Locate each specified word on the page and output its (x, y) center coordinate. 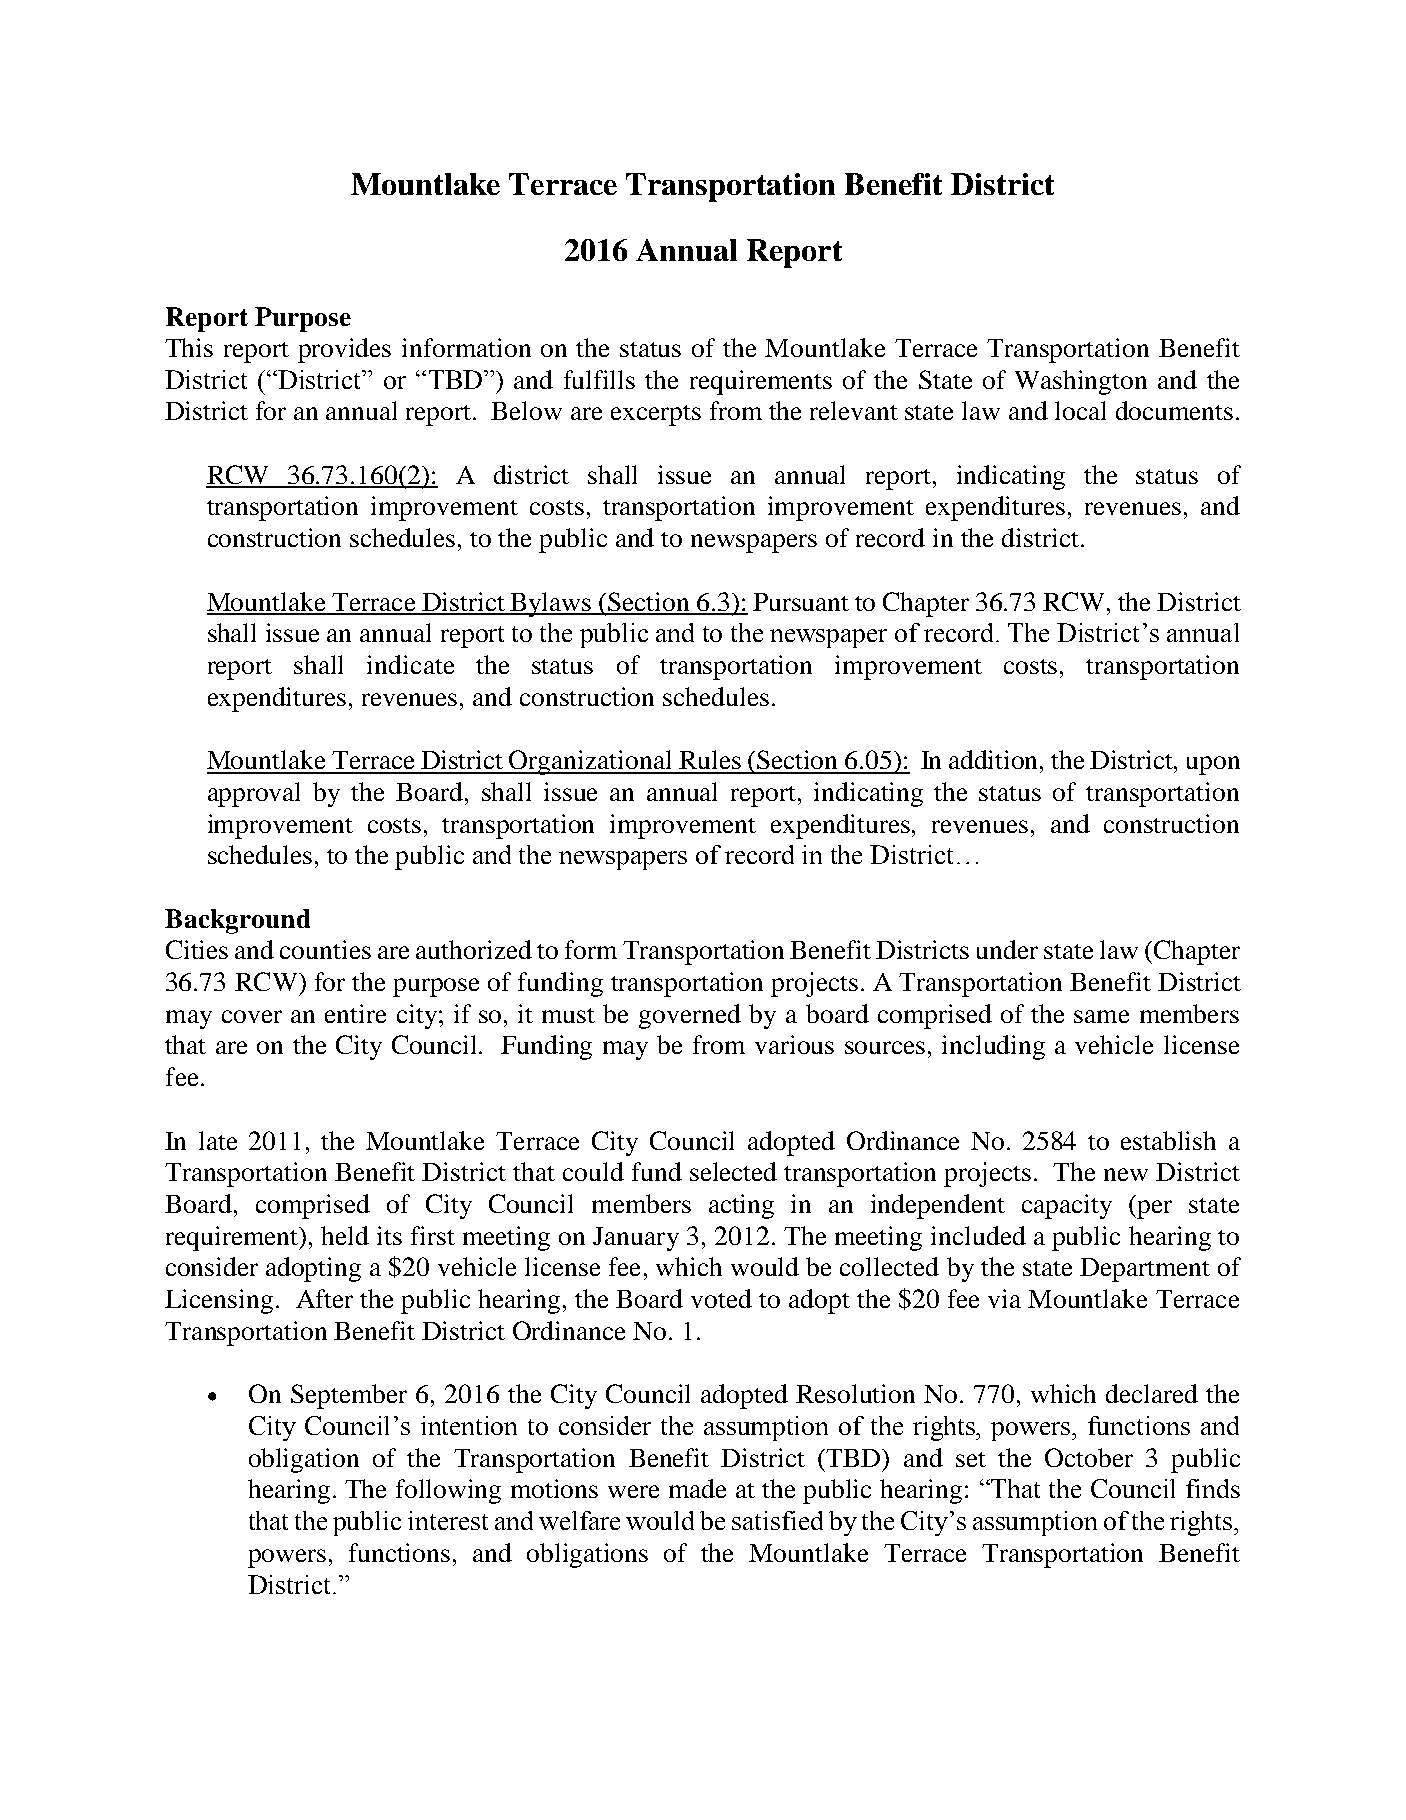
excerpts (656, 415)
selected (733, 1171)
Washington (1081, 382)
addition (995, 759)
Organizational (591, 762)
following (448, 1491)
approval (254, 794)
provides (344, 350)
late (218, 1140)
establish (1168, 1140)
